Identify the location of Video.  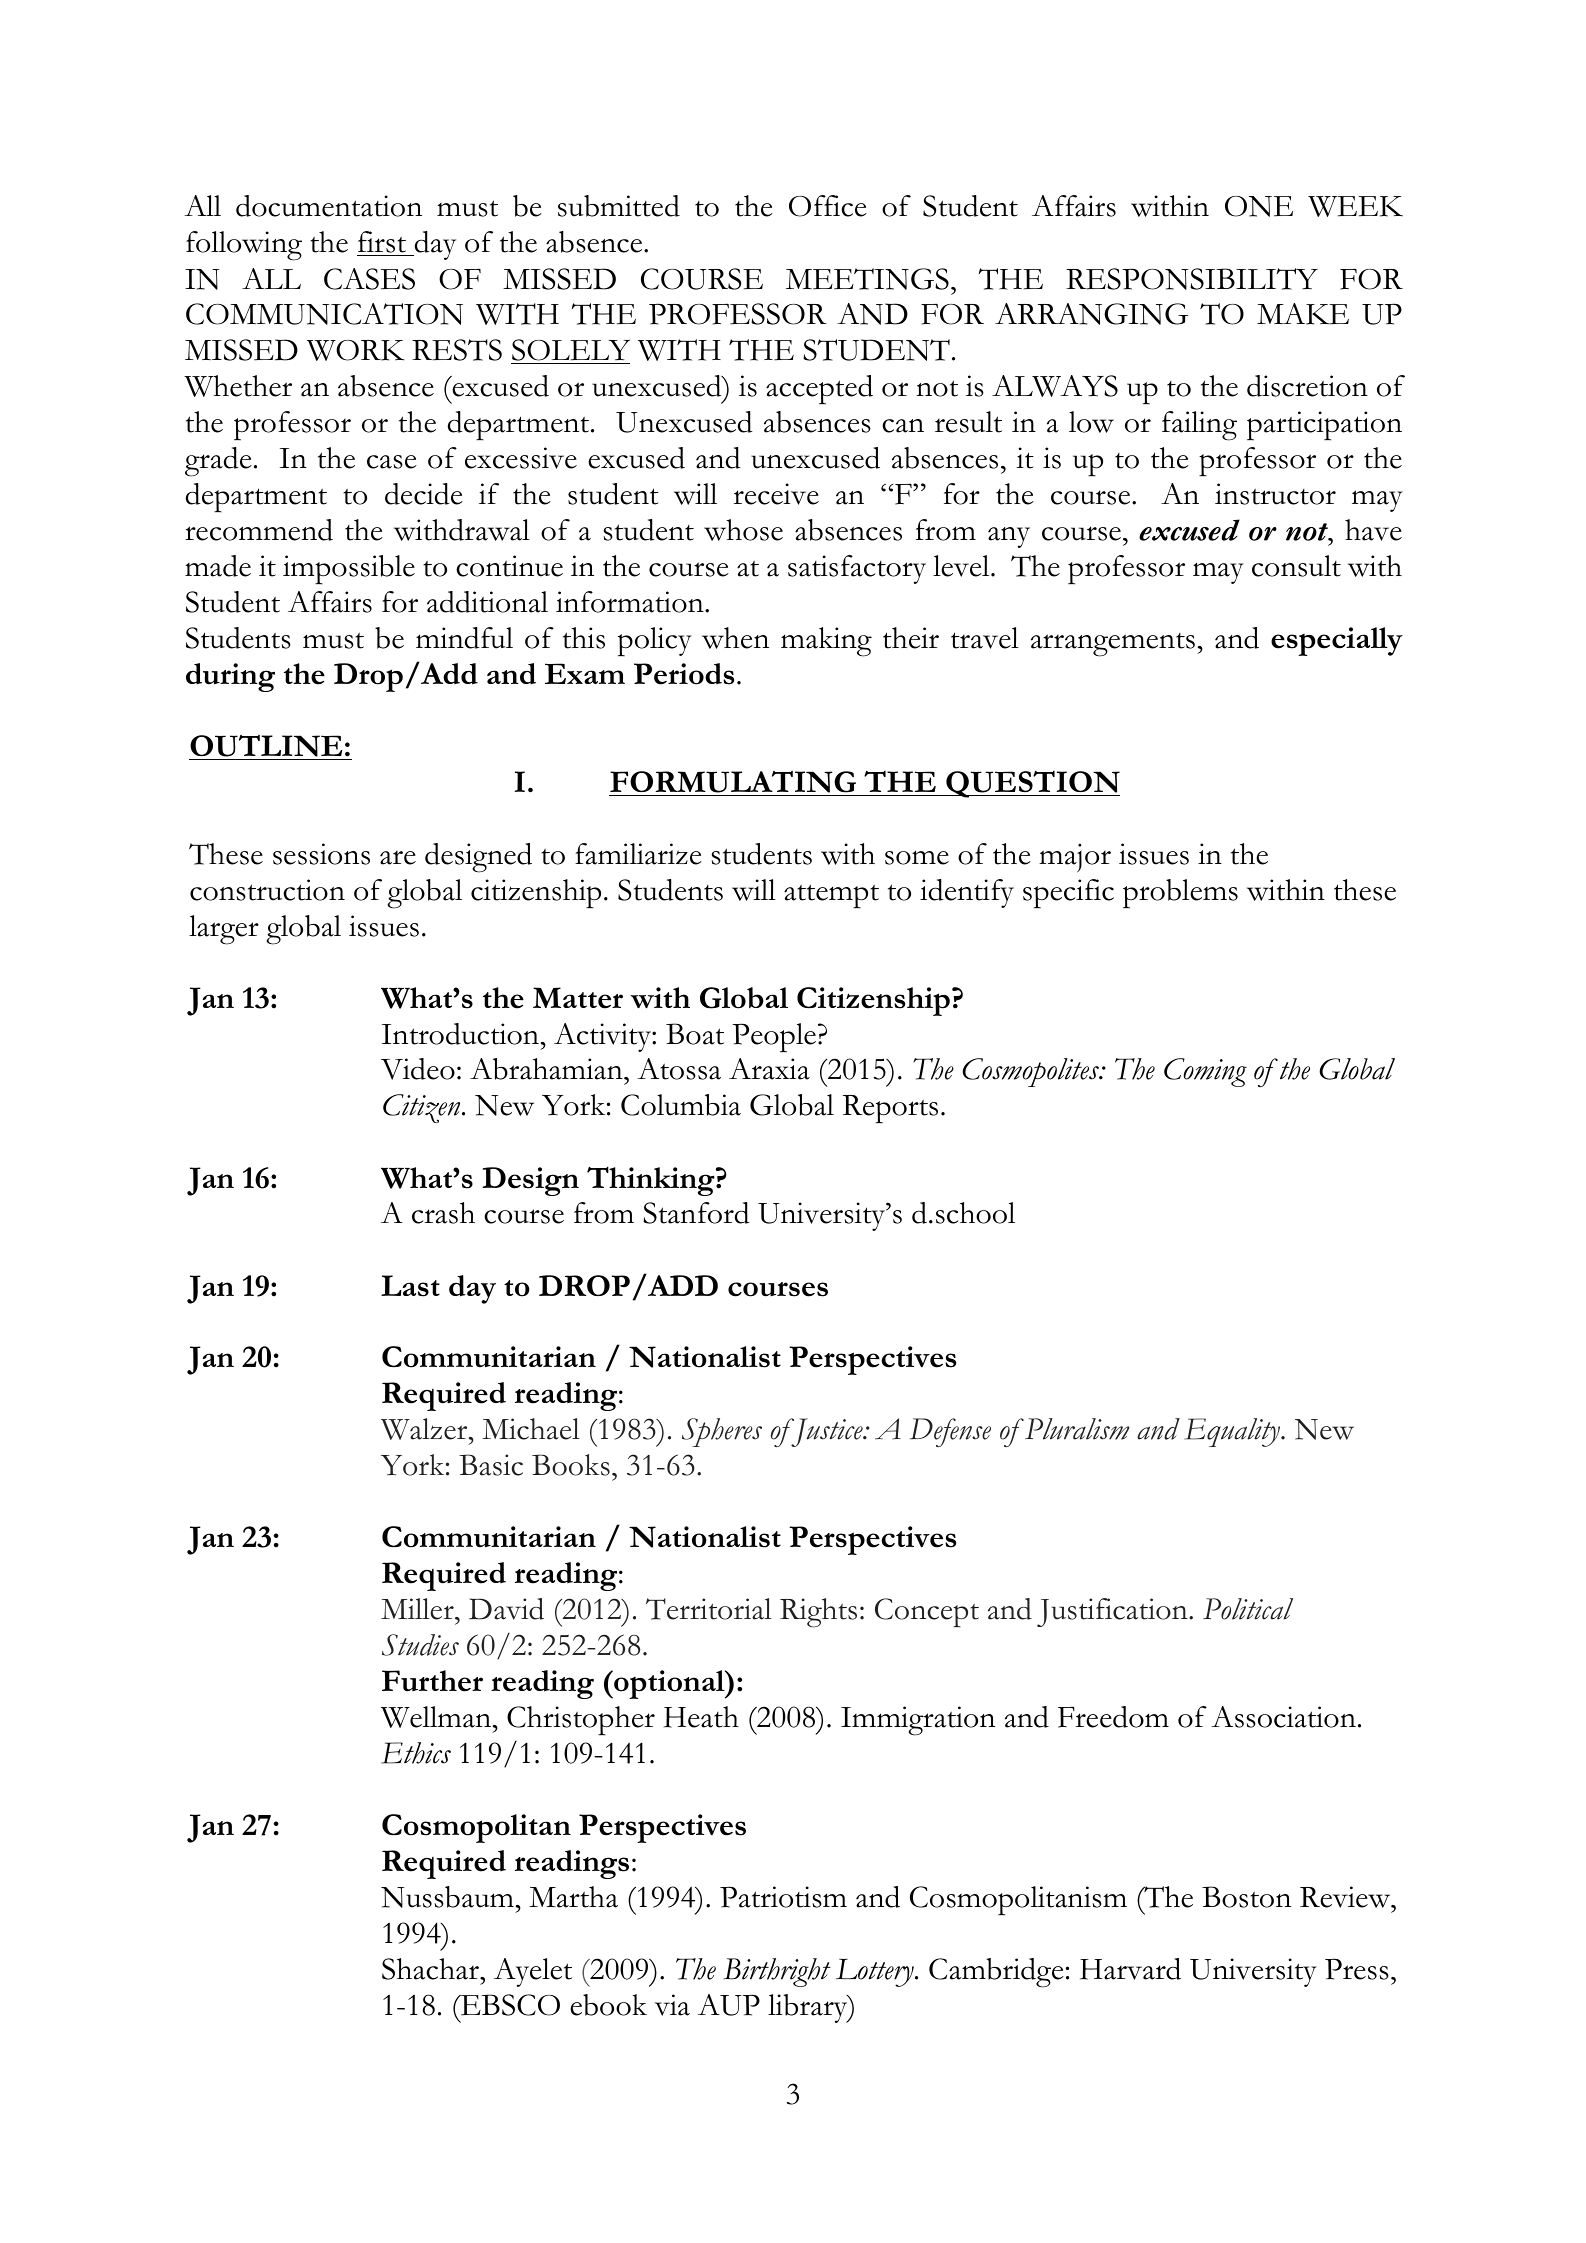
(418, 1069).
